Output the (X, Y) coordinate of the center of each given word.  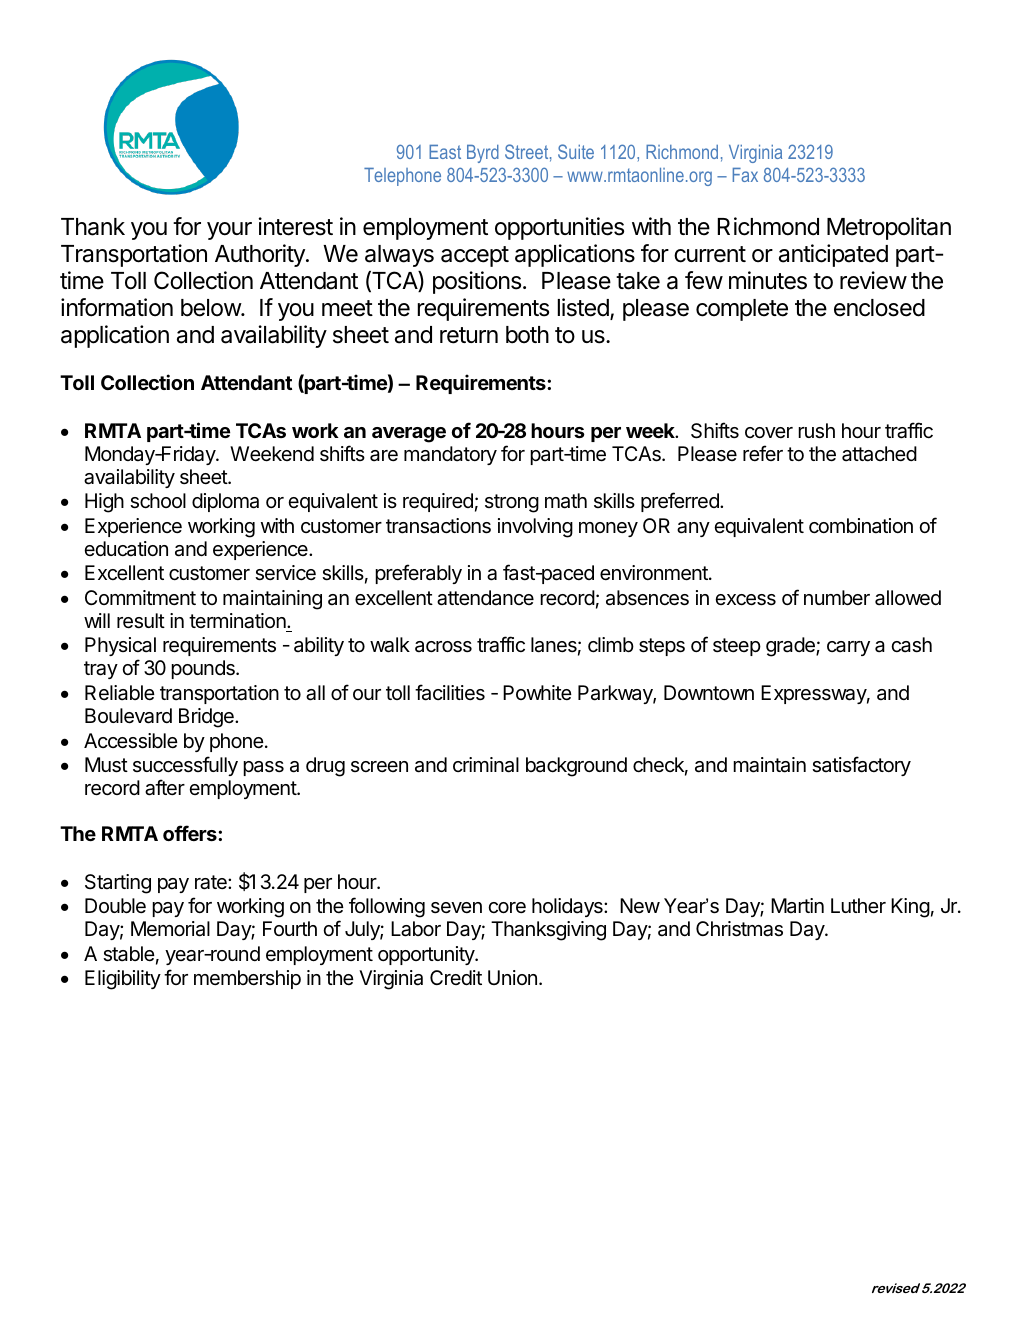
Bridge (207, 718)
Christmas (739, 929)
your (229, 231)
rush (816, 431)
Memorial (170, 929)
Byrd (483, 154)
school (158, 501)
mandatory (450, 455)
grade (791, 647)
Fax (745, 175)
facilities (450, 692)
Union (512, 977)
